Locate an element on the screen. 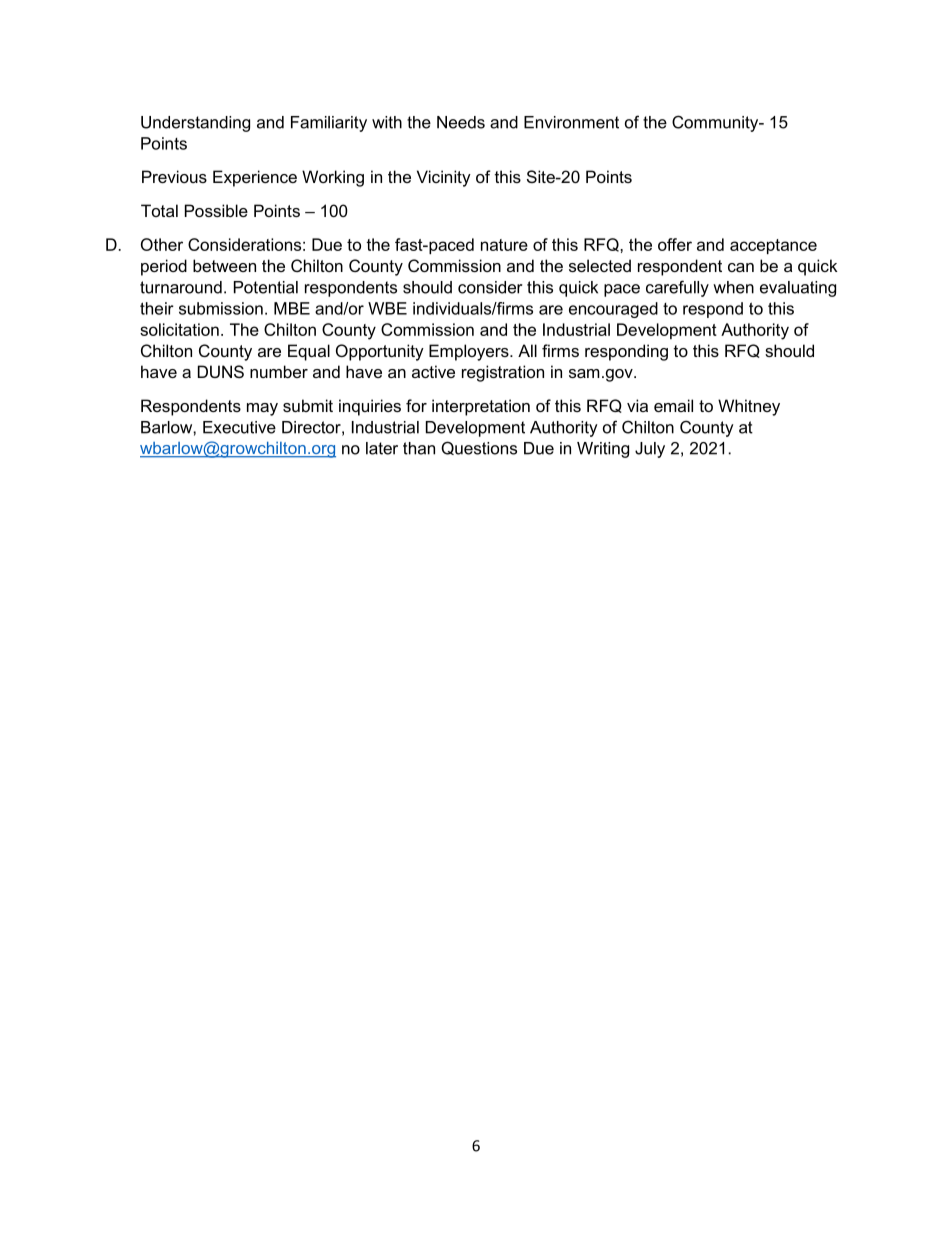 The width and height of the screenshot is (952, 1233). Other is located at coordinates (162, 244).
